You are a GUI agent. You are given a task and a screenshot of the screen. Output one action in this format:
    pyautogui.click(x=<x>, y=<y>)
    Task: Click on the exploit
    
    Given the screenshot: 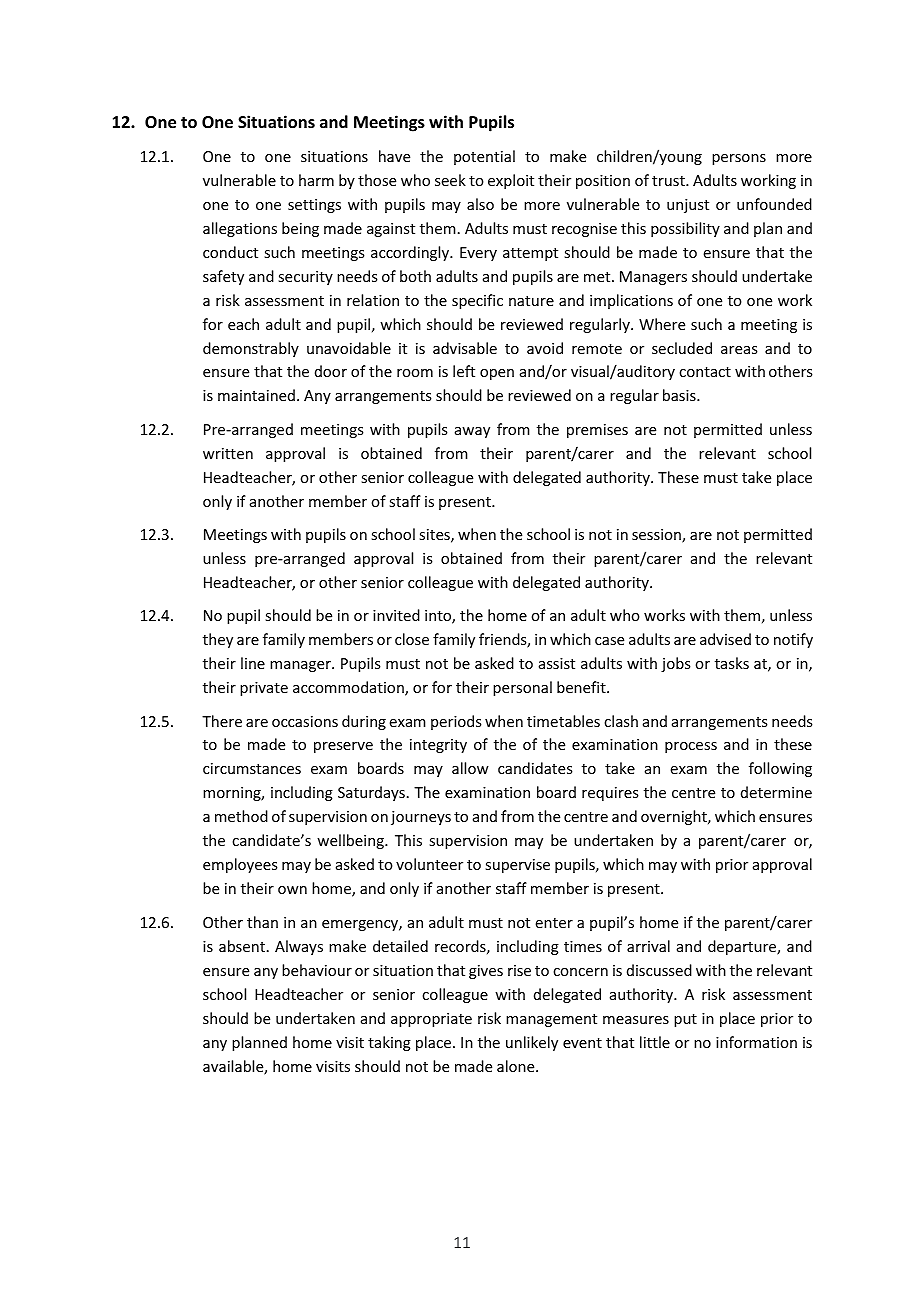 What is the action you would take?
    pyautogui.click(x=511, y=181)
